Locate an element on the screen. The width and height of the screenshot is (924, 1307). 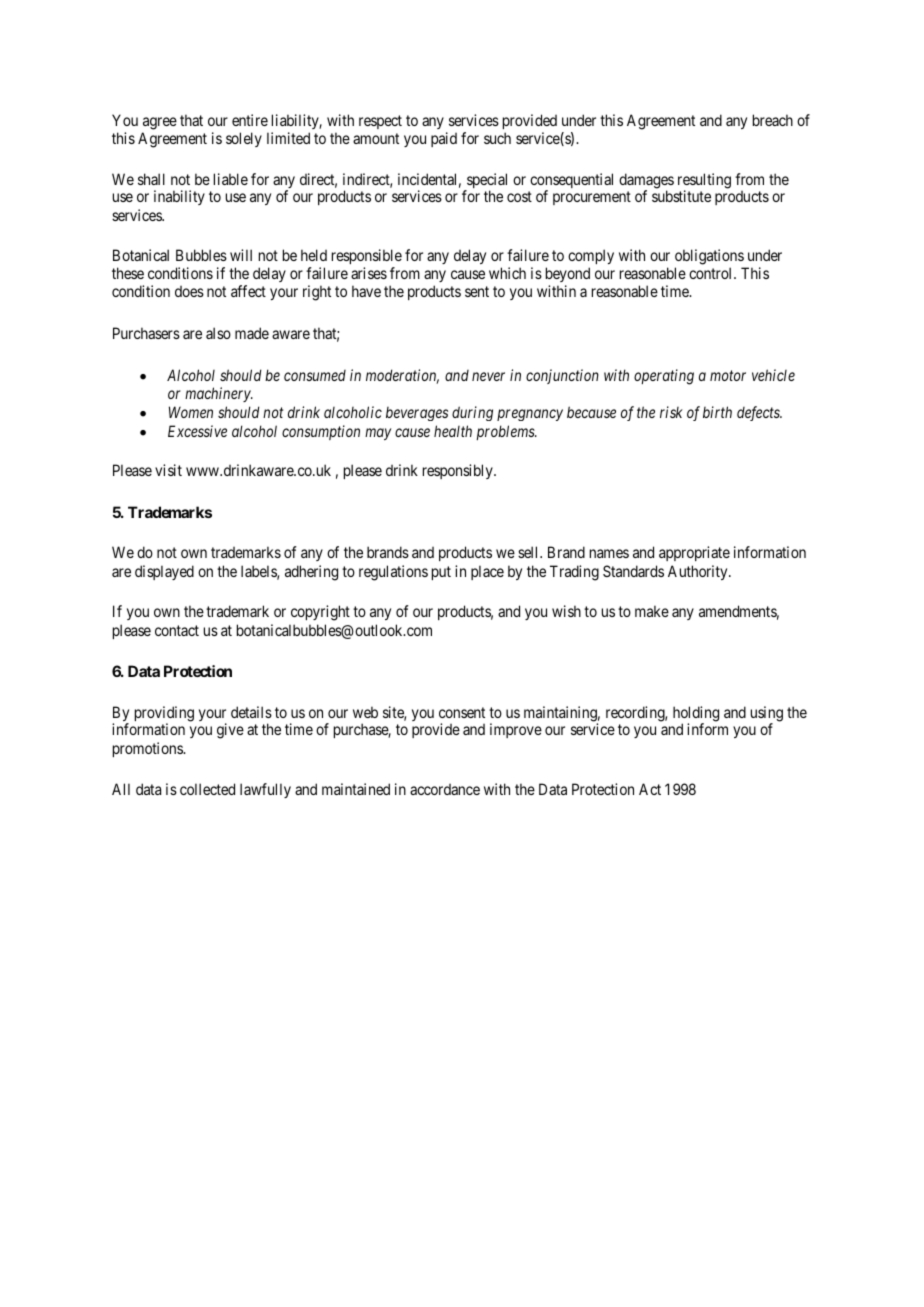
resulting is located at coordinates (704, 182).
